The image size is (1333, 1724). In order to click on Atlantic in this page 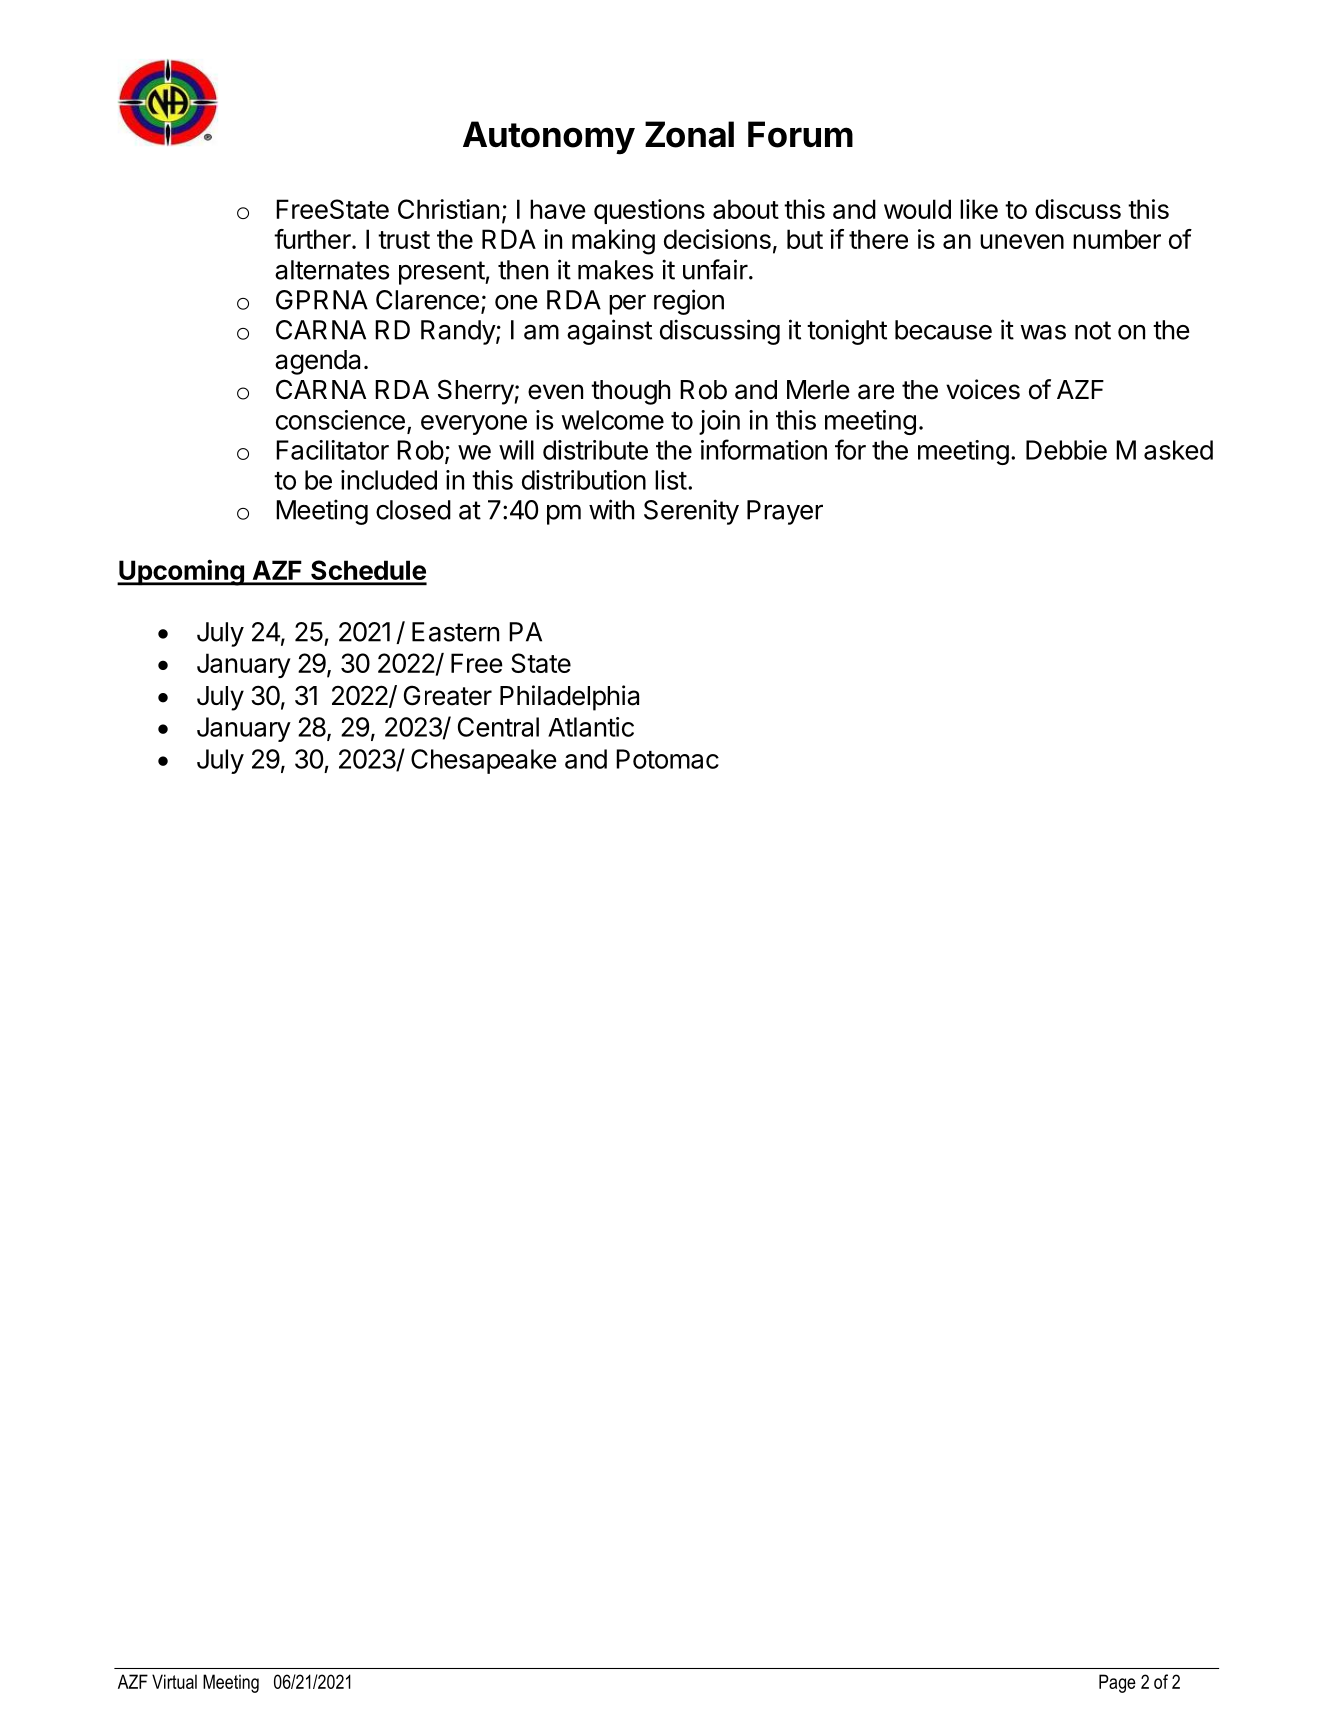, I will do `click(591, 727)`.
